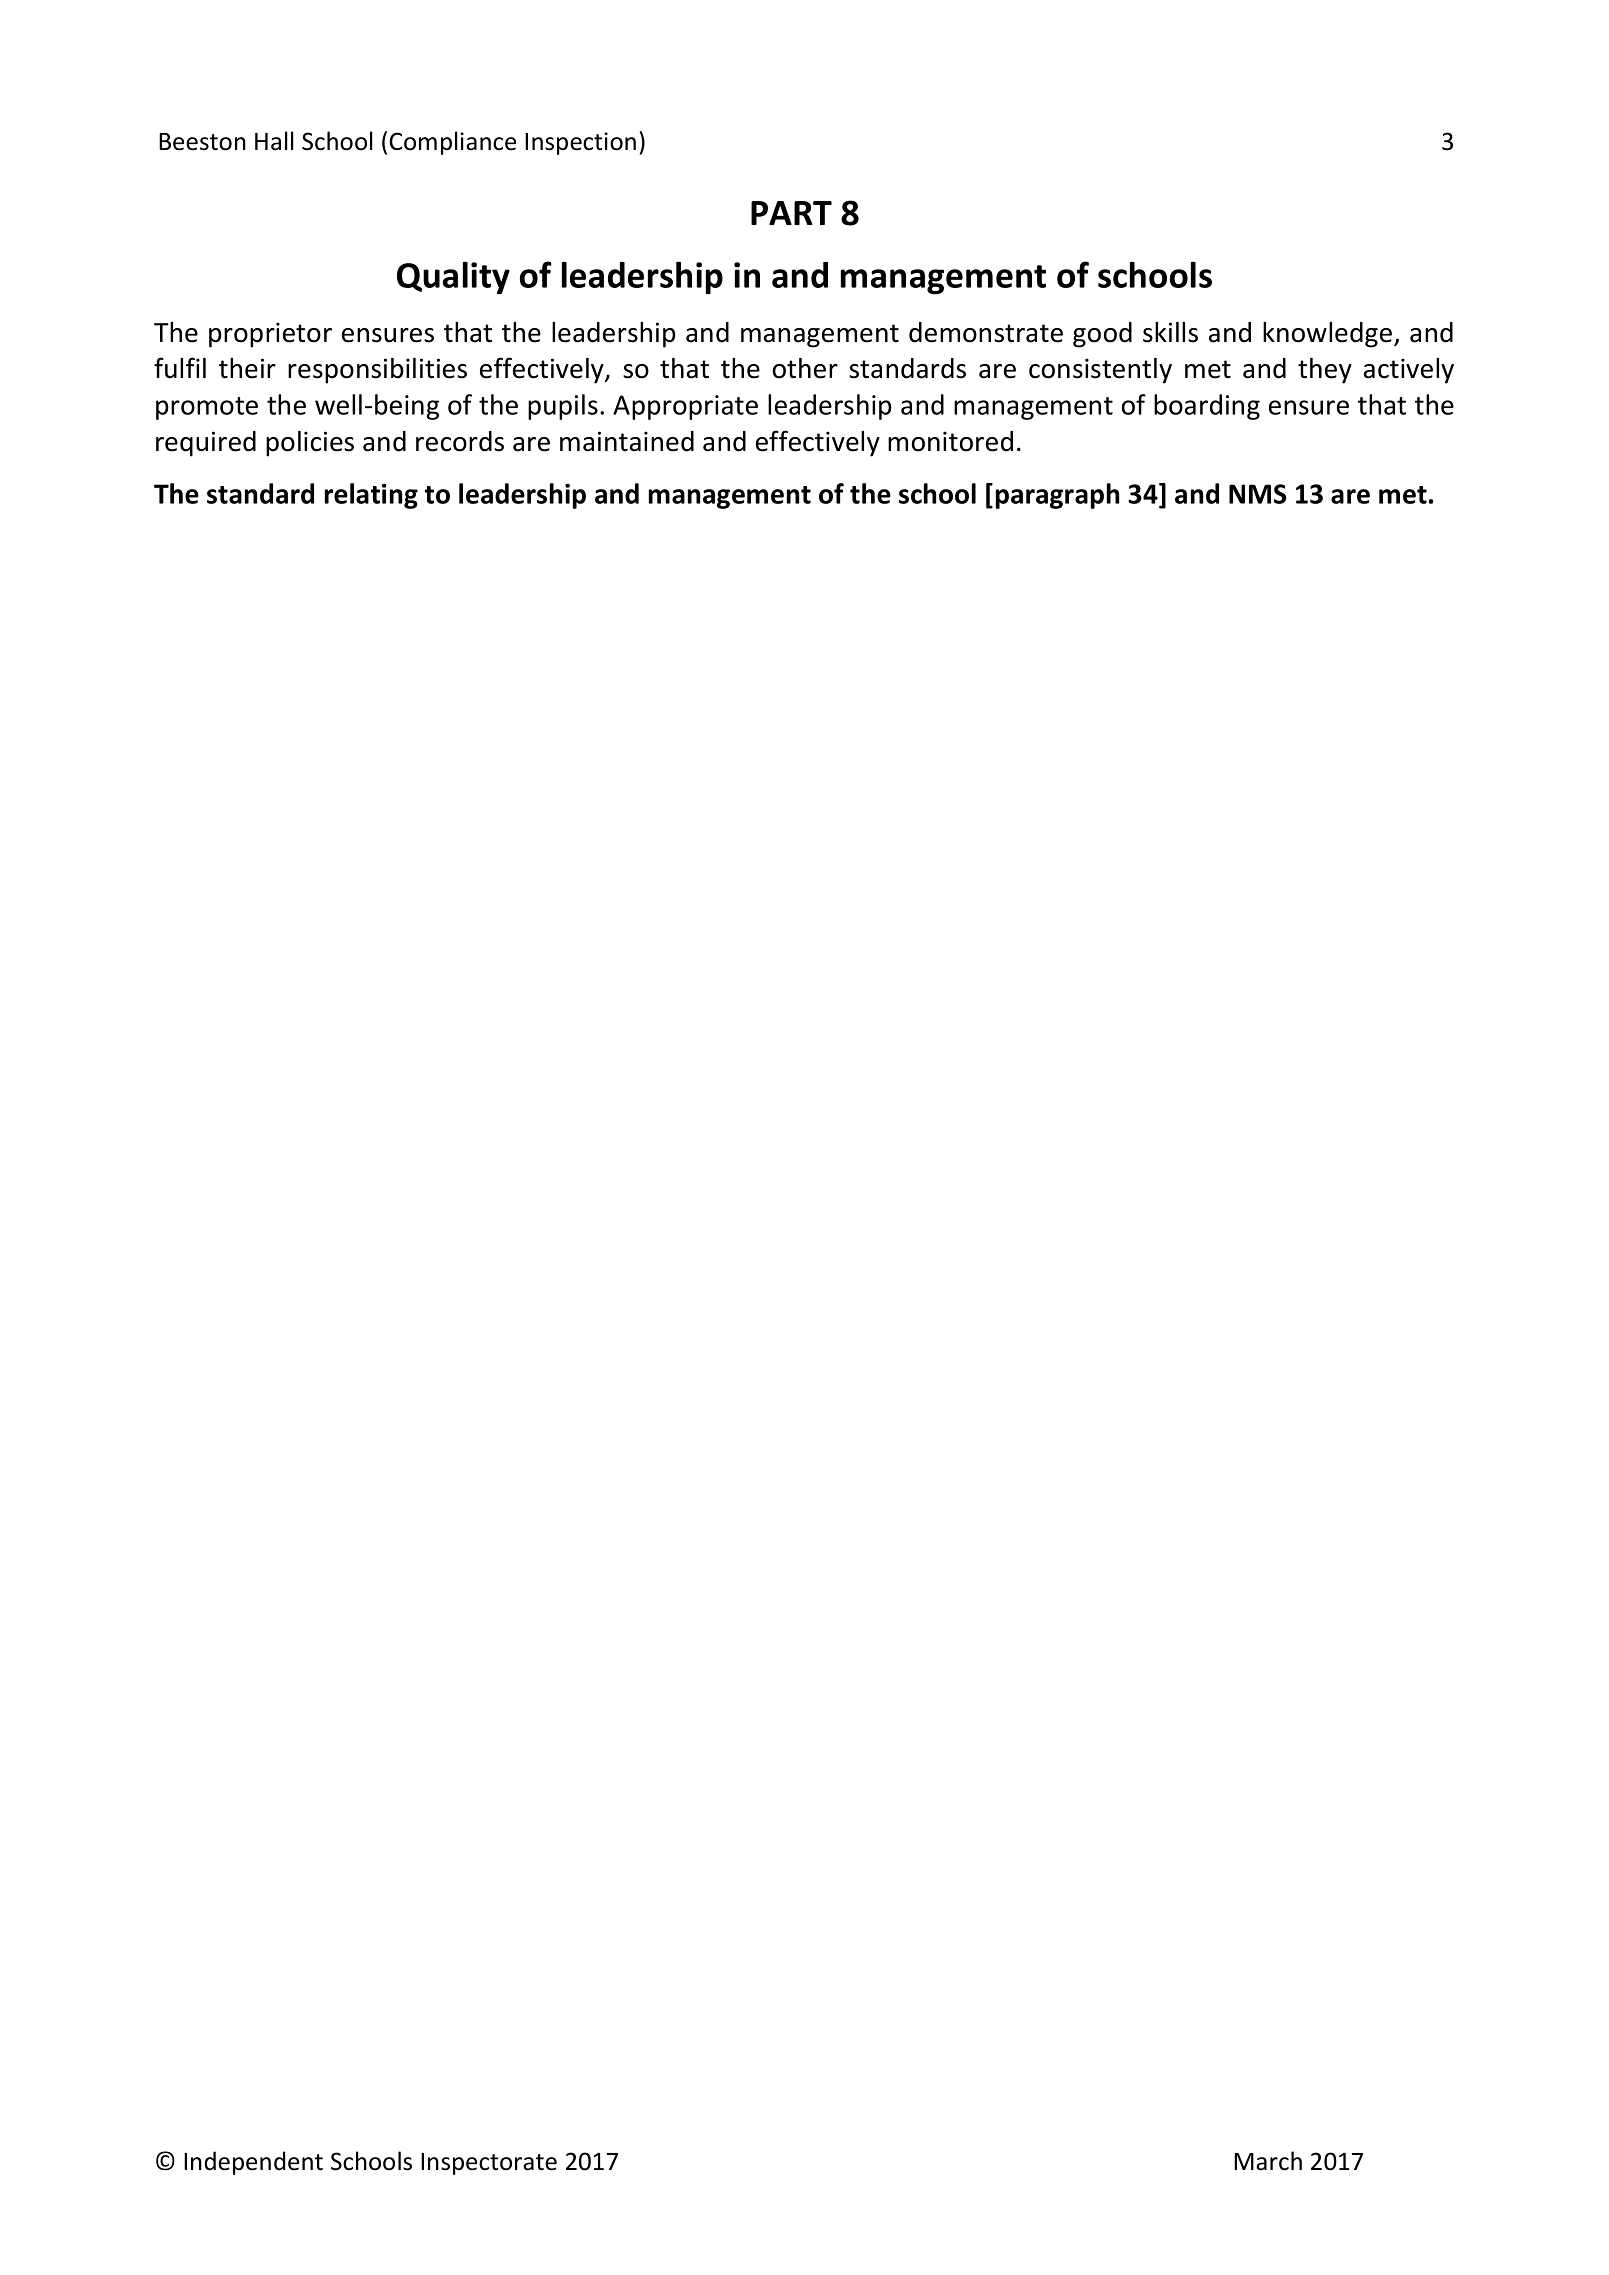 This image has height=2275, width=1609. What do you see at coordinates (253, 2163) in the image?
I see `Independent` at bounding box center [253, 2163].
